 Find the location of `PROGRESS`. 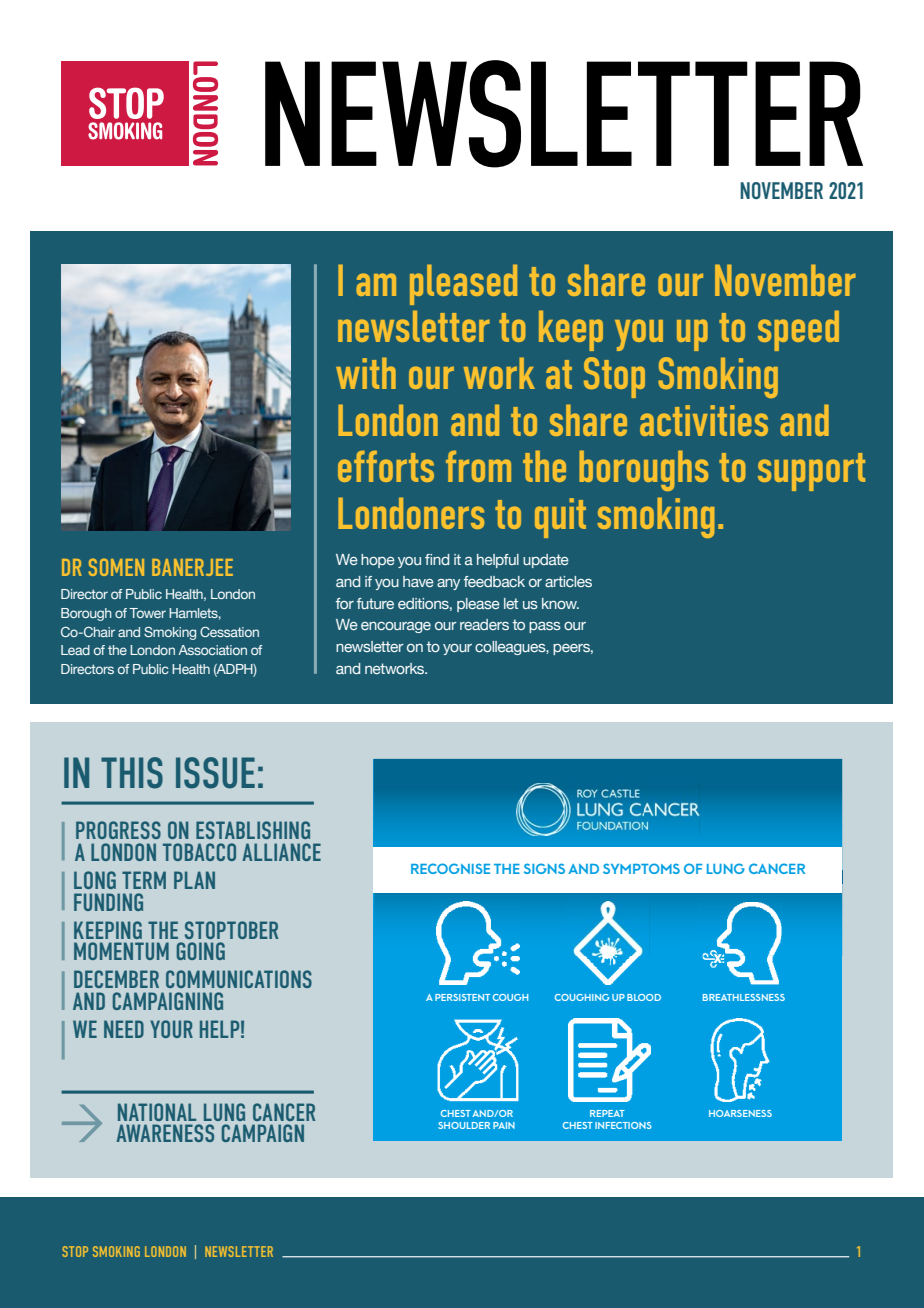

PROGRESS is located at coordinates (118, 830).
